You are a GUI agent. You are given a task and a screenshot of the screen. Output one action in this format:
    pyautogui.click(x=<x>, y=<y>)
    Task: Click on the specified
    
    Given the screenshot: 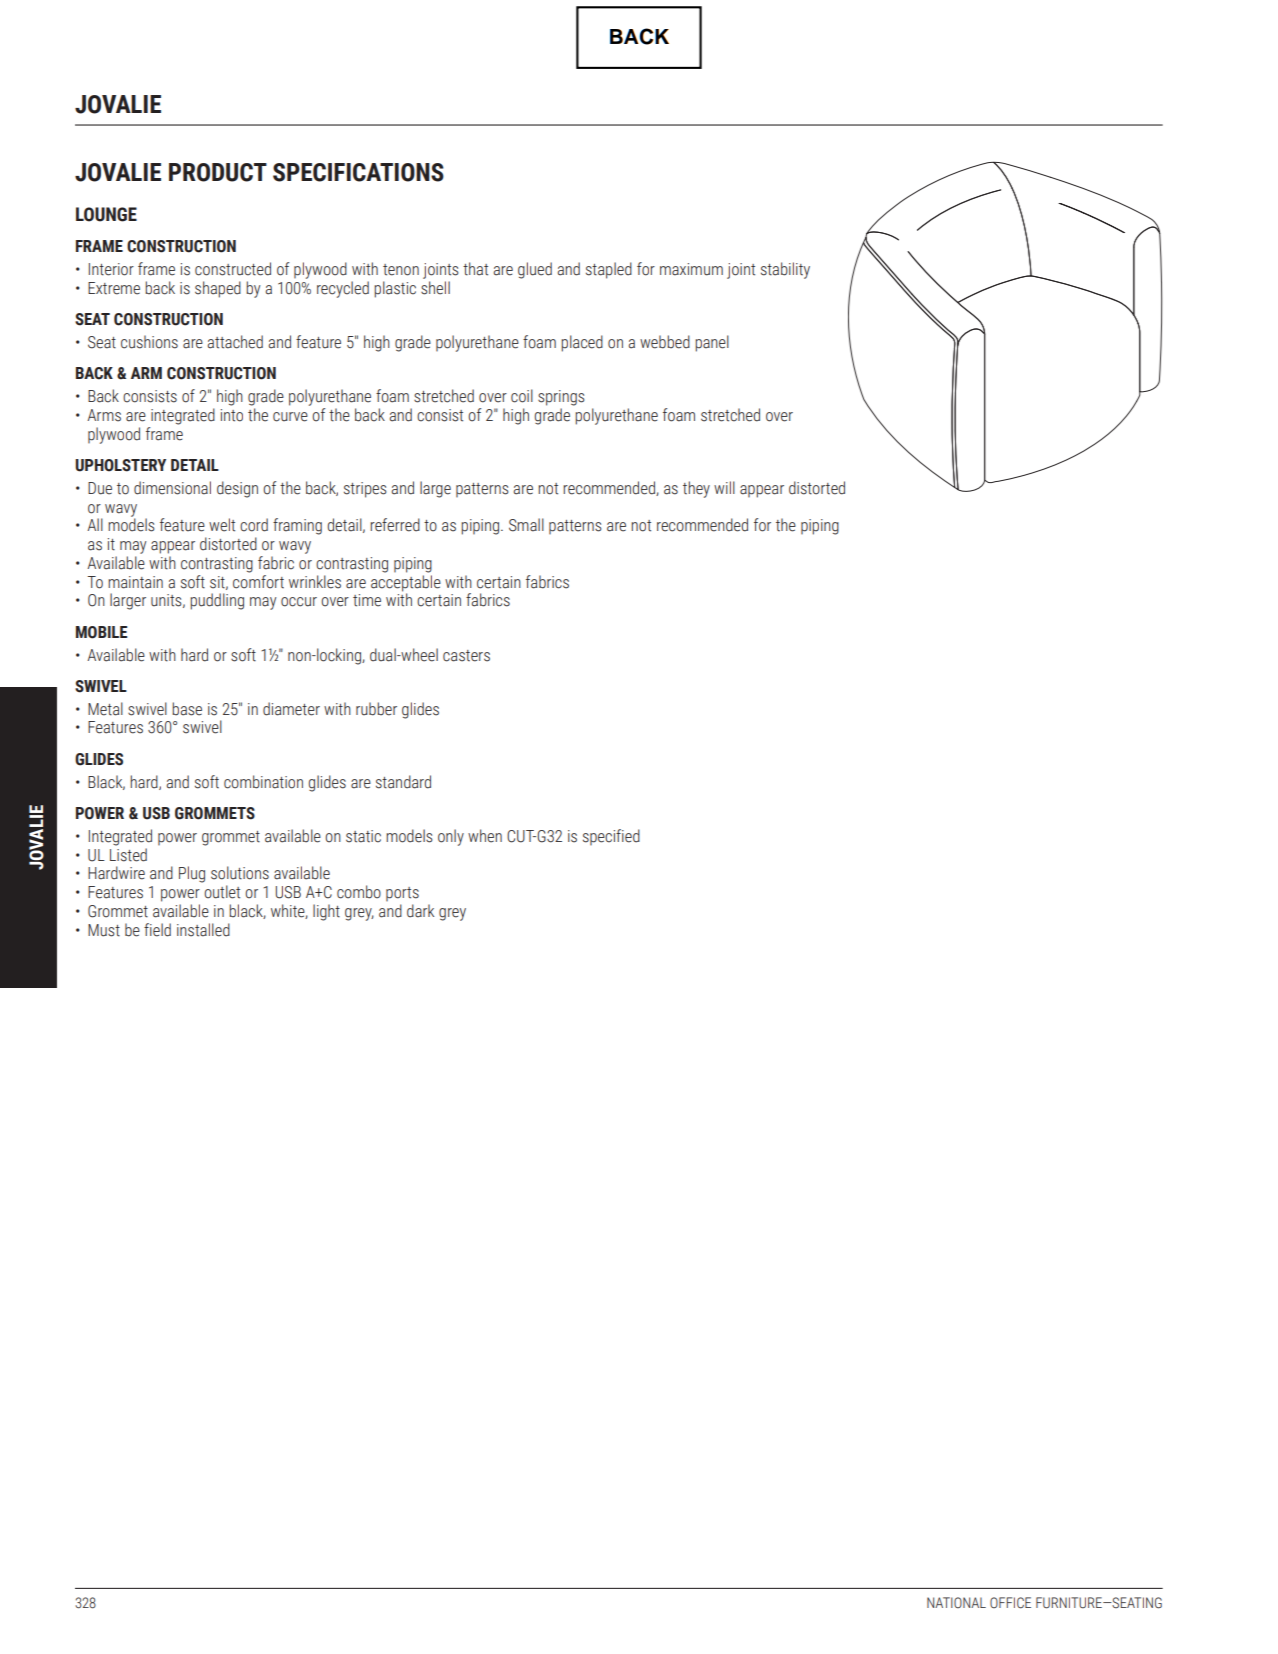 What is the action you would take?
    pyautogui.click(x=611, y=837)
